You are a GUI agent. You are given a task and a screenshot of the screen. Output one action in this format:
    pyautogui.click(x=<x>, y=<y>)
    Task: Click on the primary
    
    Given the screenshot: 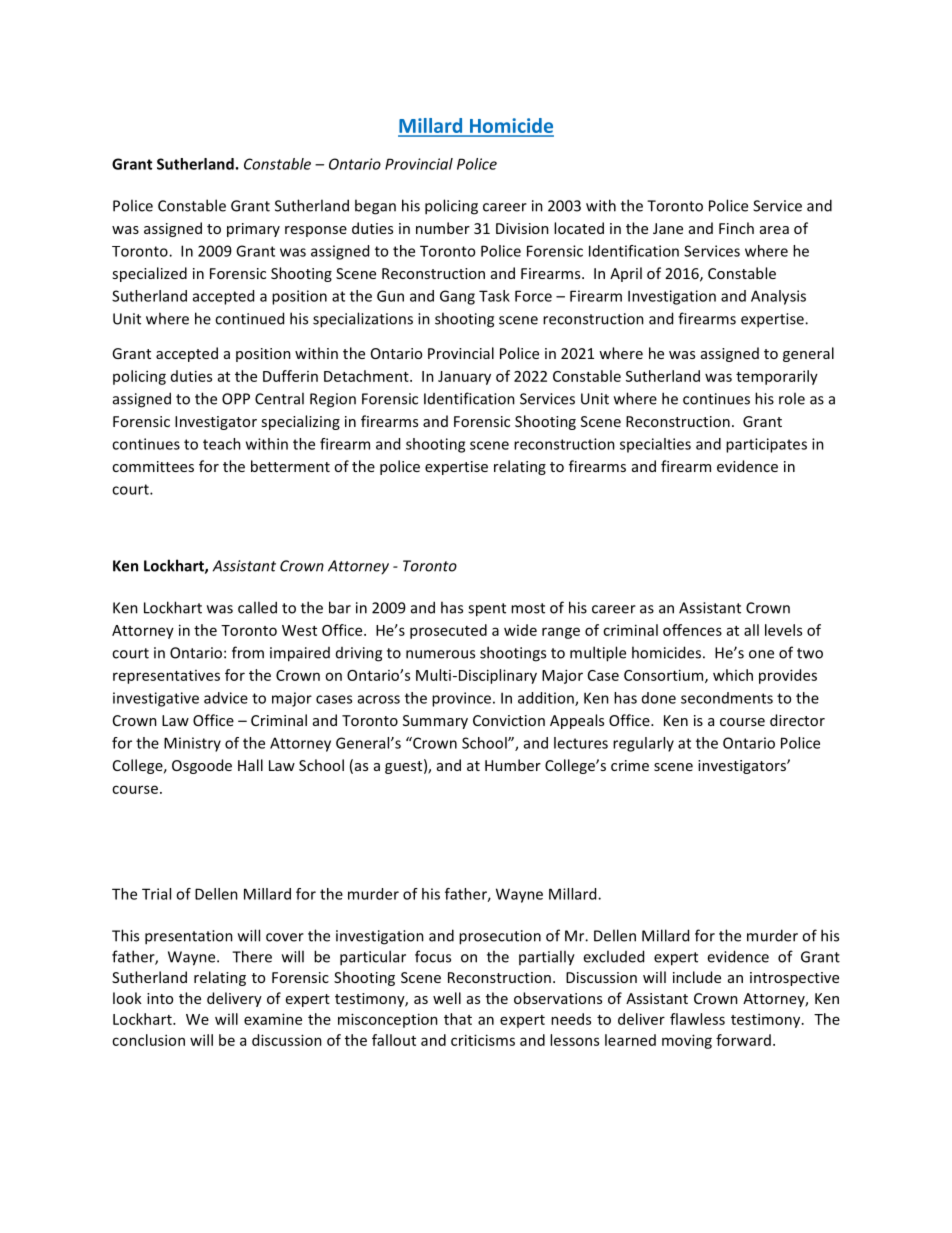 What is the action you would take?
    pyautogui.click(x=253, y=230)
